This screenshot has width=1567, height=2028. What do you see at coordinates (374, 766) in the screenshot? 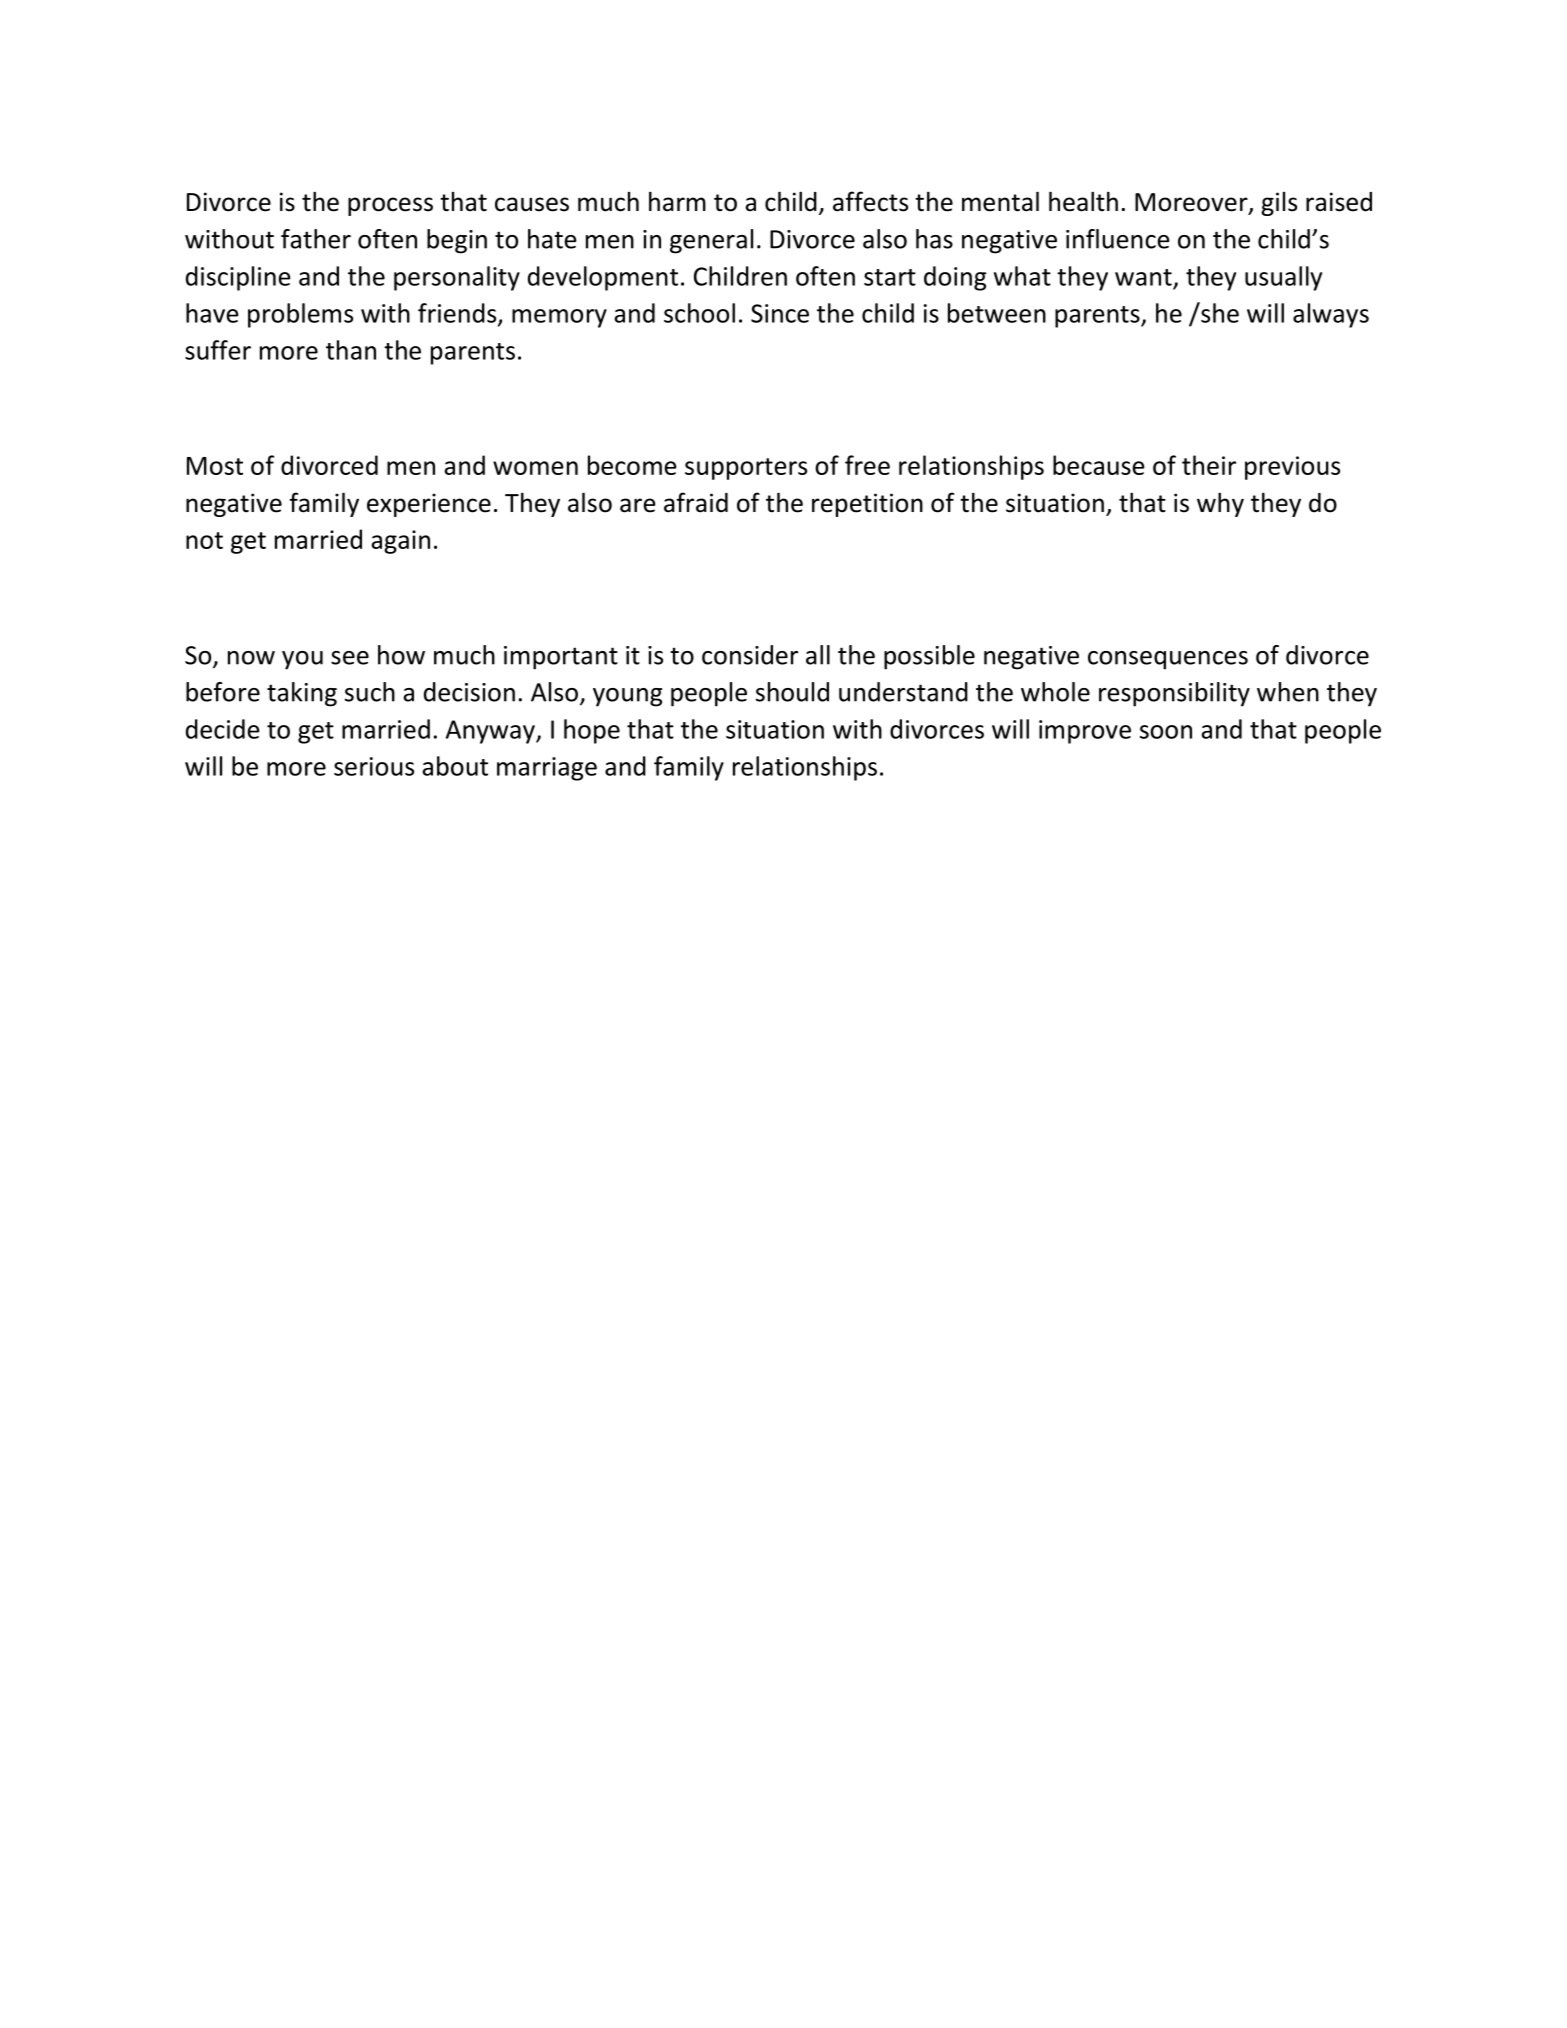
I see `serious` at bounding box center [374, 766].
